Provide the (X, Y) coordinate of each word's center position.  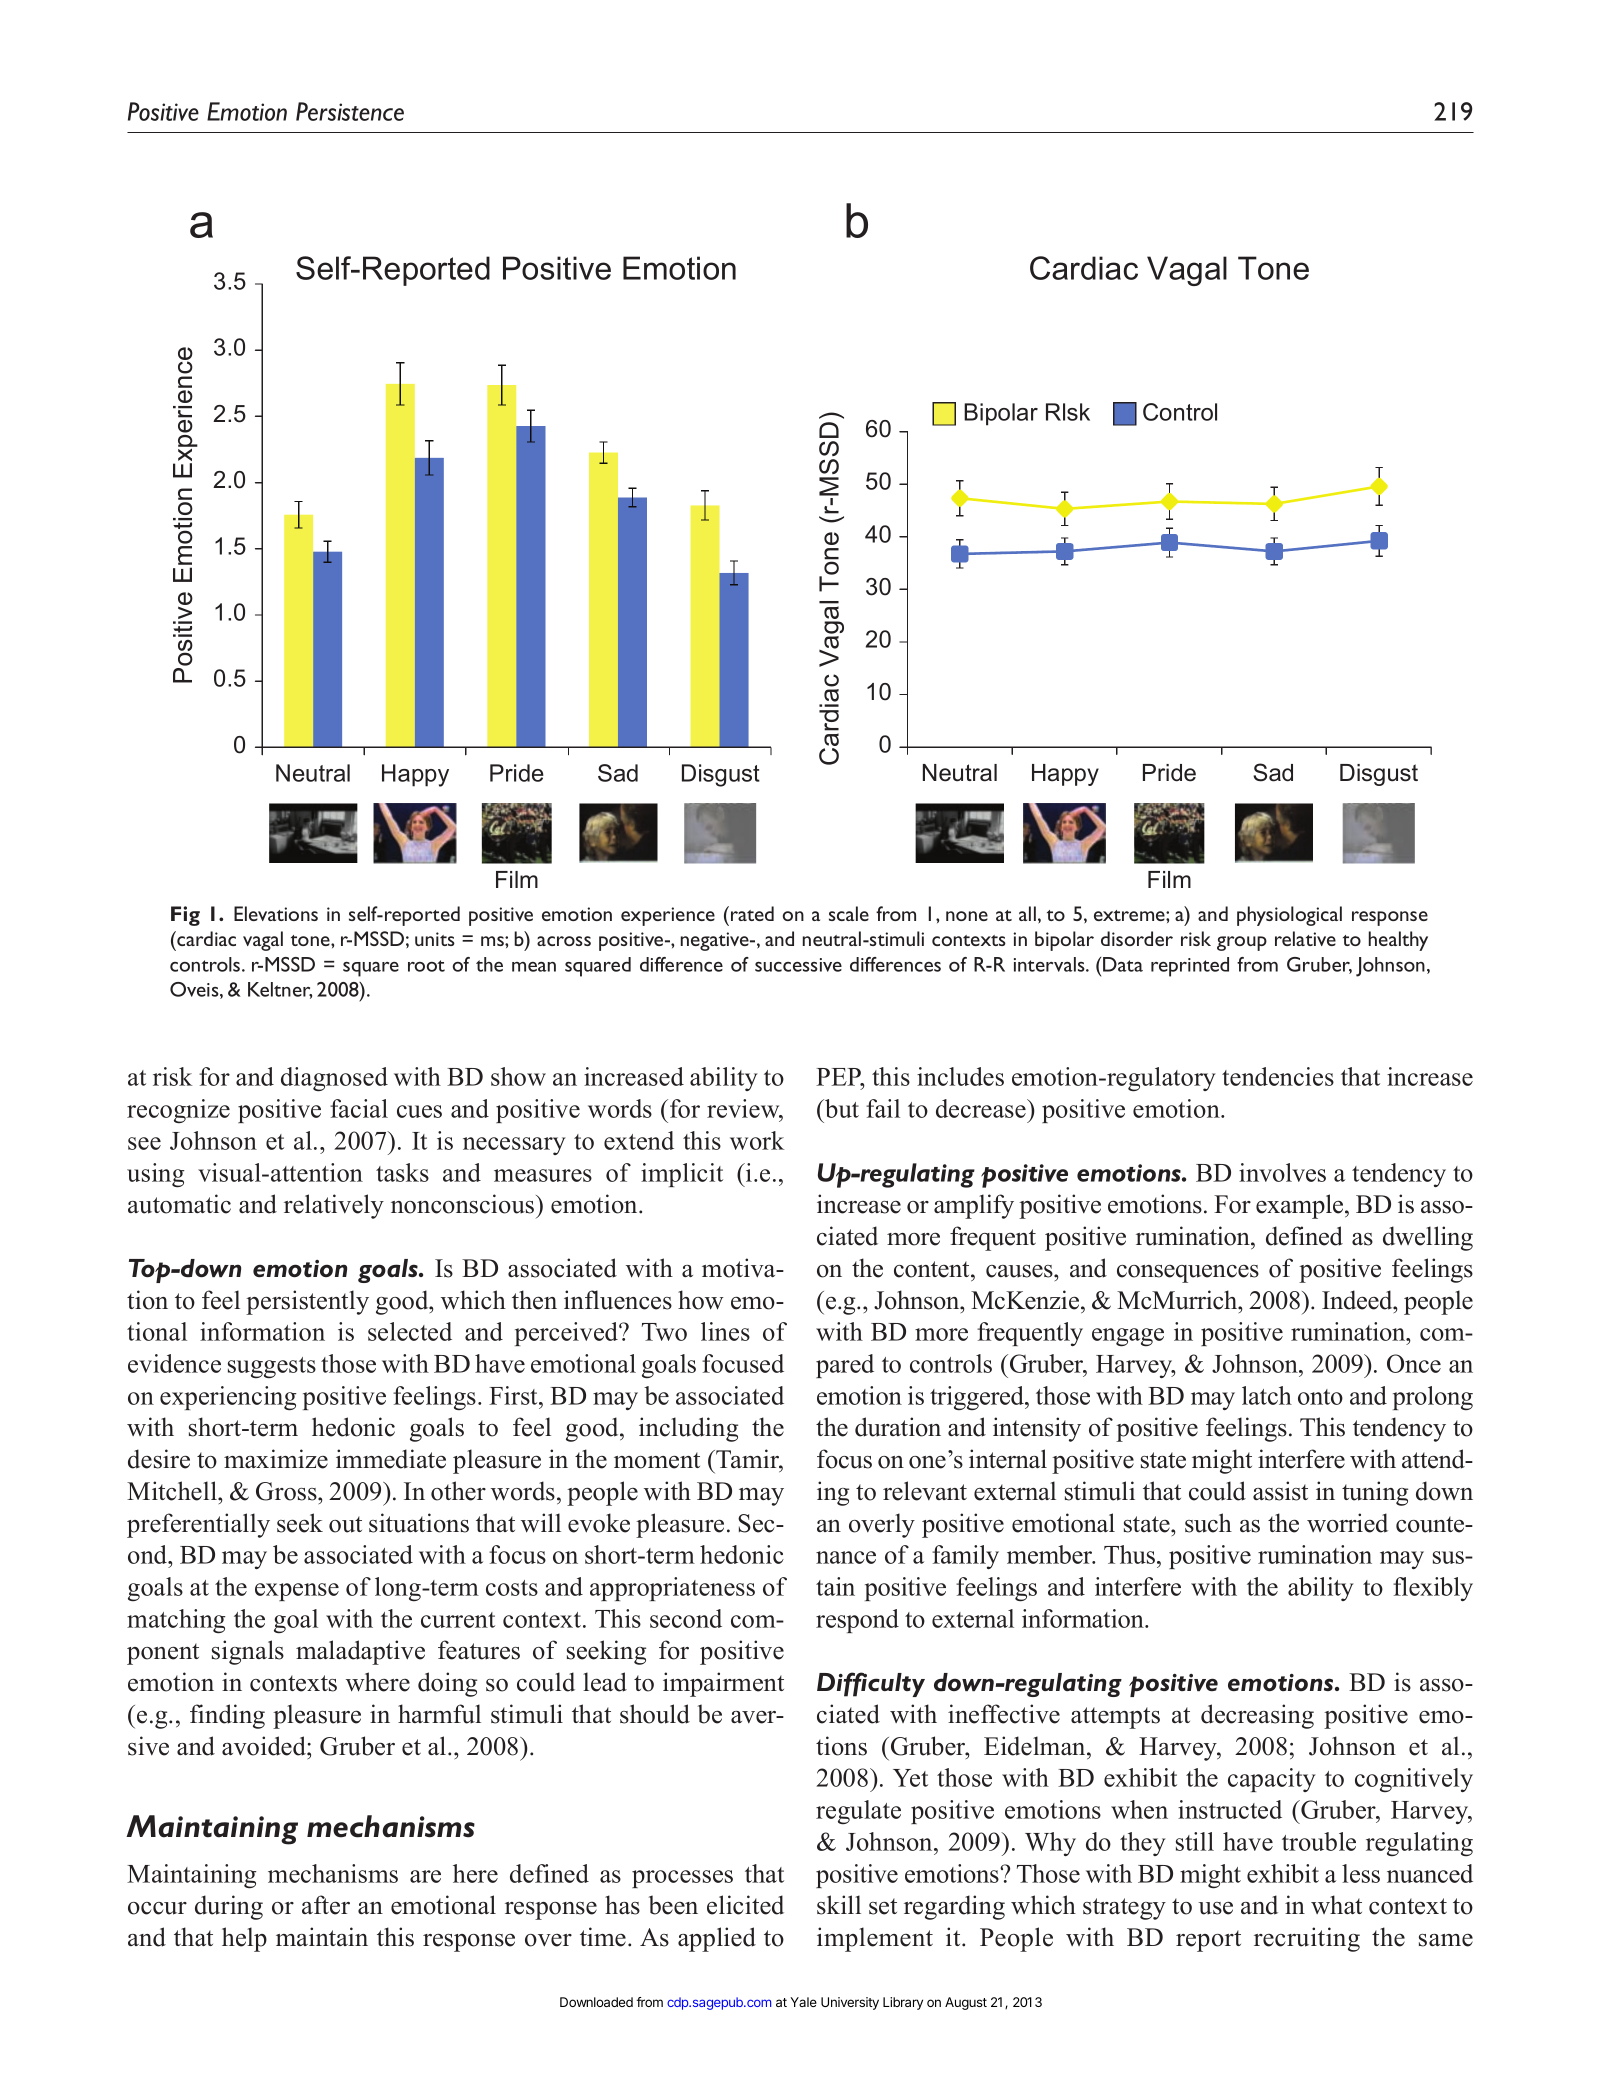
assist (1280, 1491)
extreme (1130, 915)
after (326, 1905)
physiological (1289, 916)
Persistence (350, 111)
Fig (185, 916)
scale (849, 913)
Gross (287, 1491)
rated (752, 913)
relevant (925, 1491)
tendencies (1278, 1076)
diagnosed (334, 1079)
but (841, 1108)
